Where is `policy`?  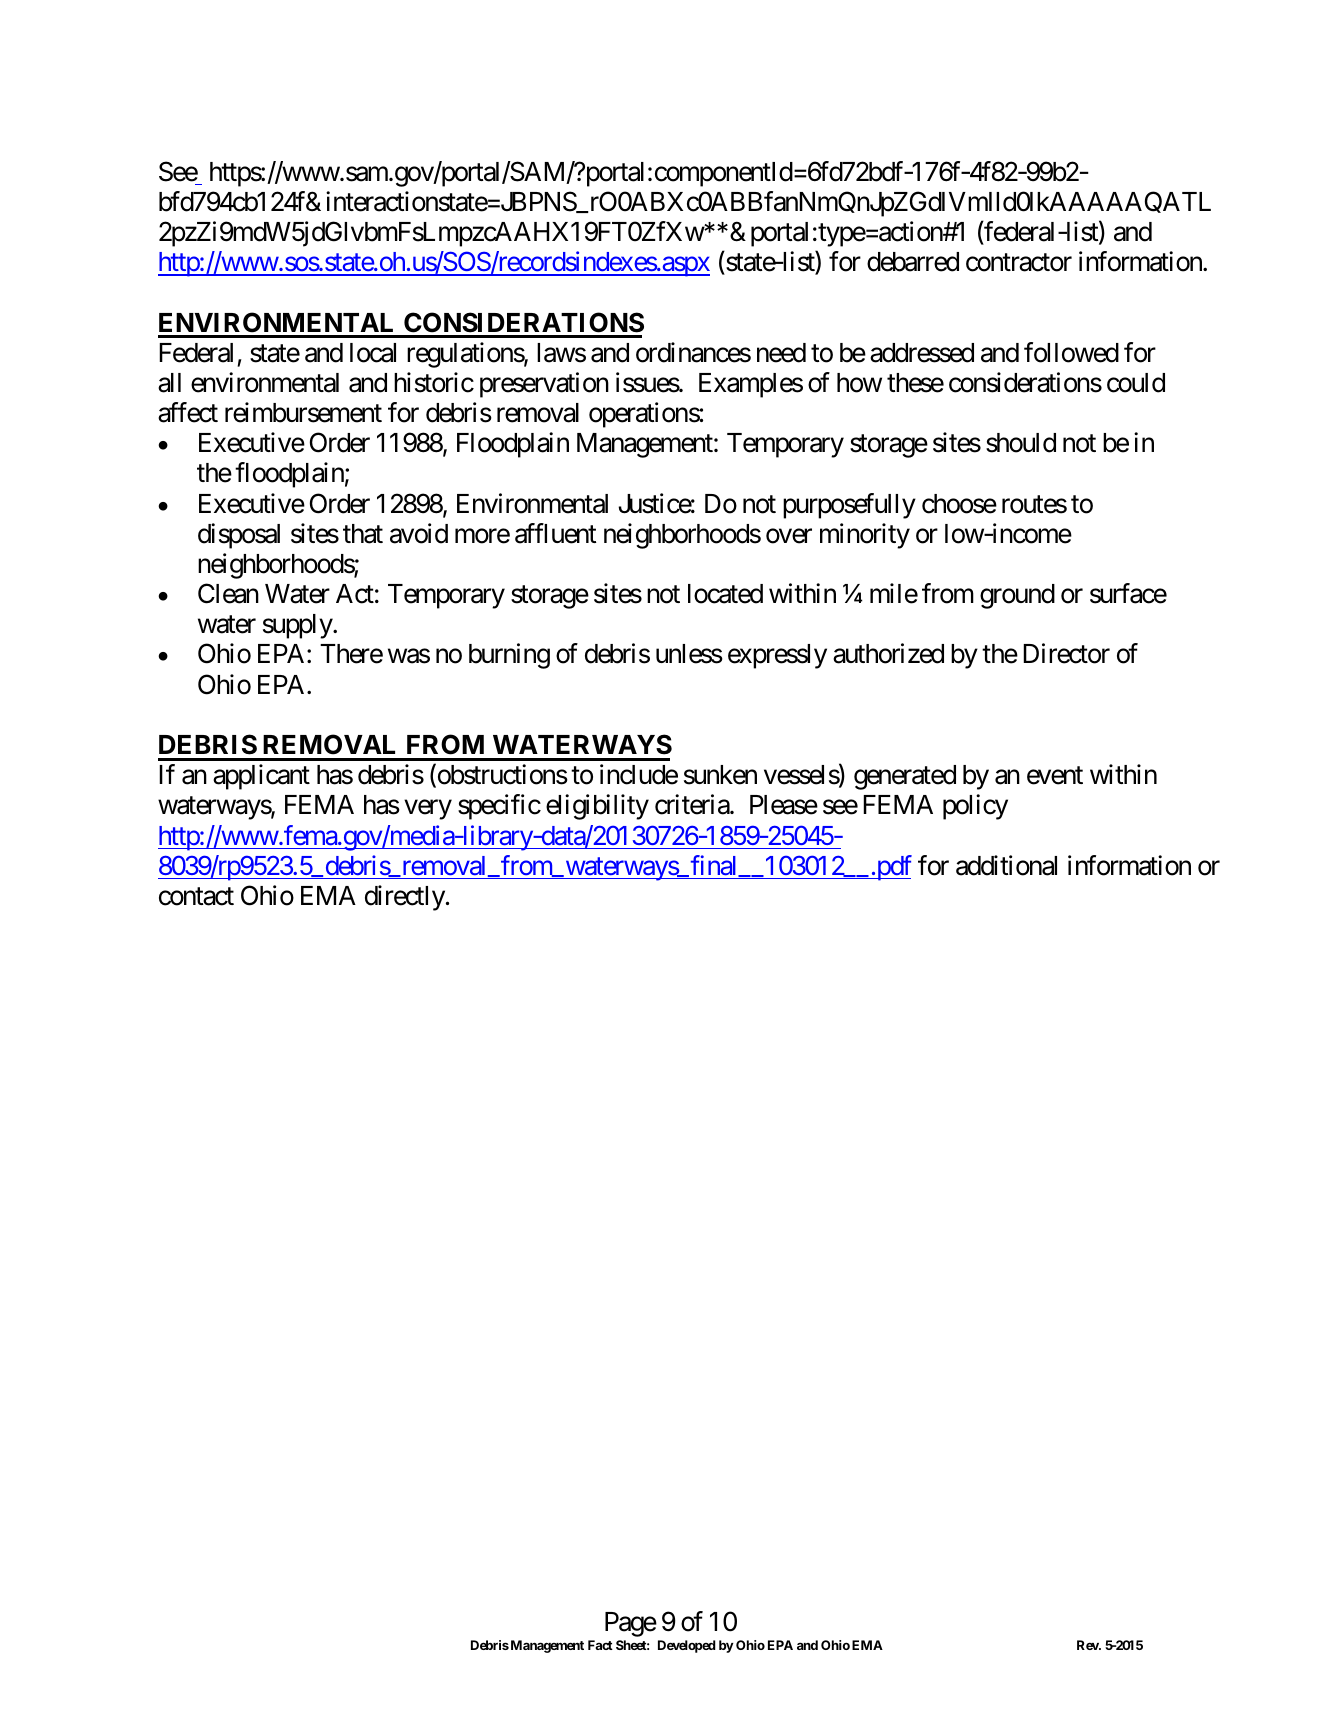
policy is located at coordinates (975, 807).
